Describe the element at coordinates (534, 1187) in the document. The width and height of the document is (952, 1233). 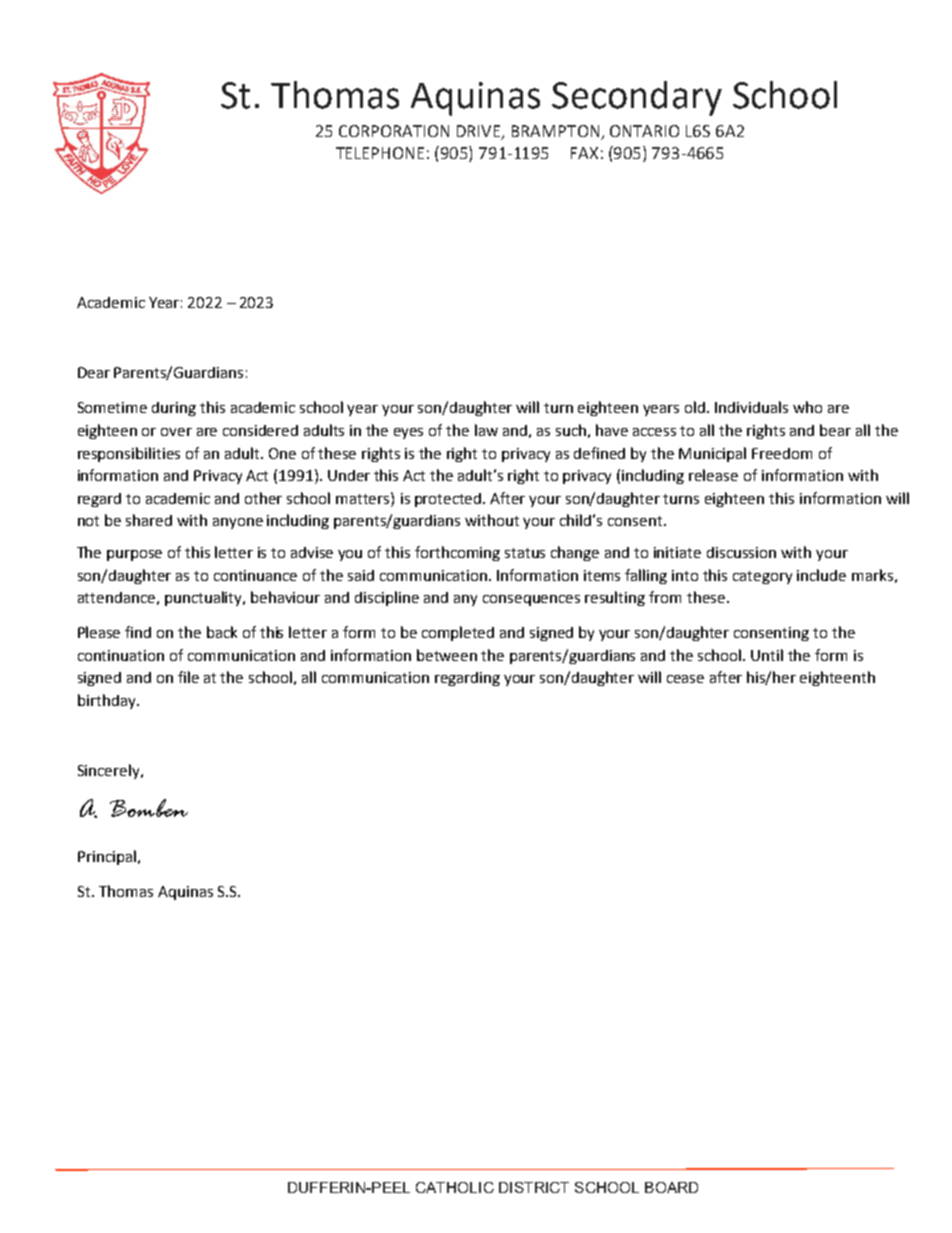
I see `DISTRICT` at that location.
